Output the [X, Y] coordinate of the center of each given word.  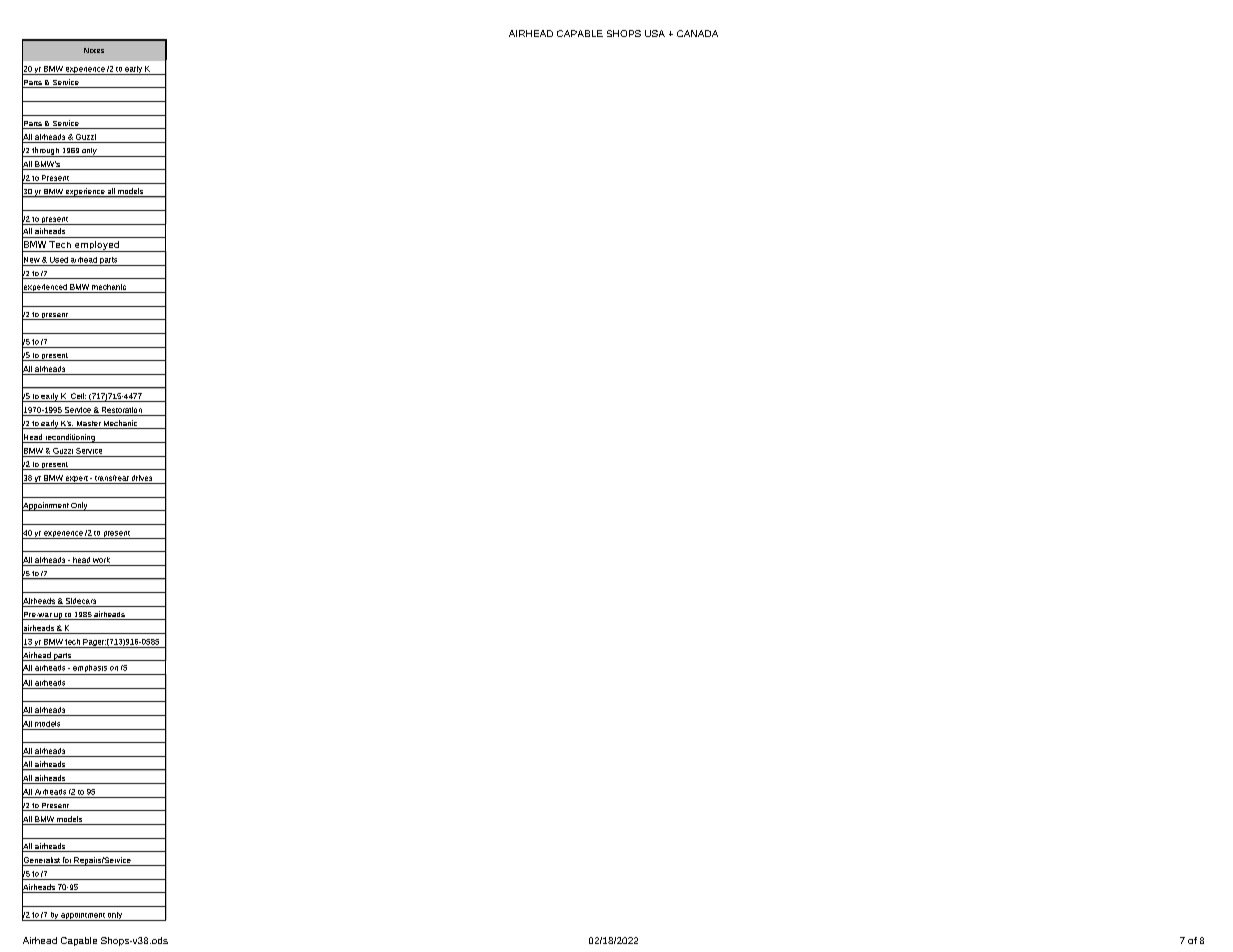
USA [655, 33]
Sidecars [81, 601]
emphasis [90, 670]
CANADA [697, 33]
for [67, 860]
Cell [78, 397]
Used [59, 260]
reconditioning [70, 438]
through [45, 152]
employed [96, 246]
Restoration [122, 410]
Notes [94, 50]
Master [89, 425]
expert [77, 480]
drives [142, 478]
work [101, 560]
